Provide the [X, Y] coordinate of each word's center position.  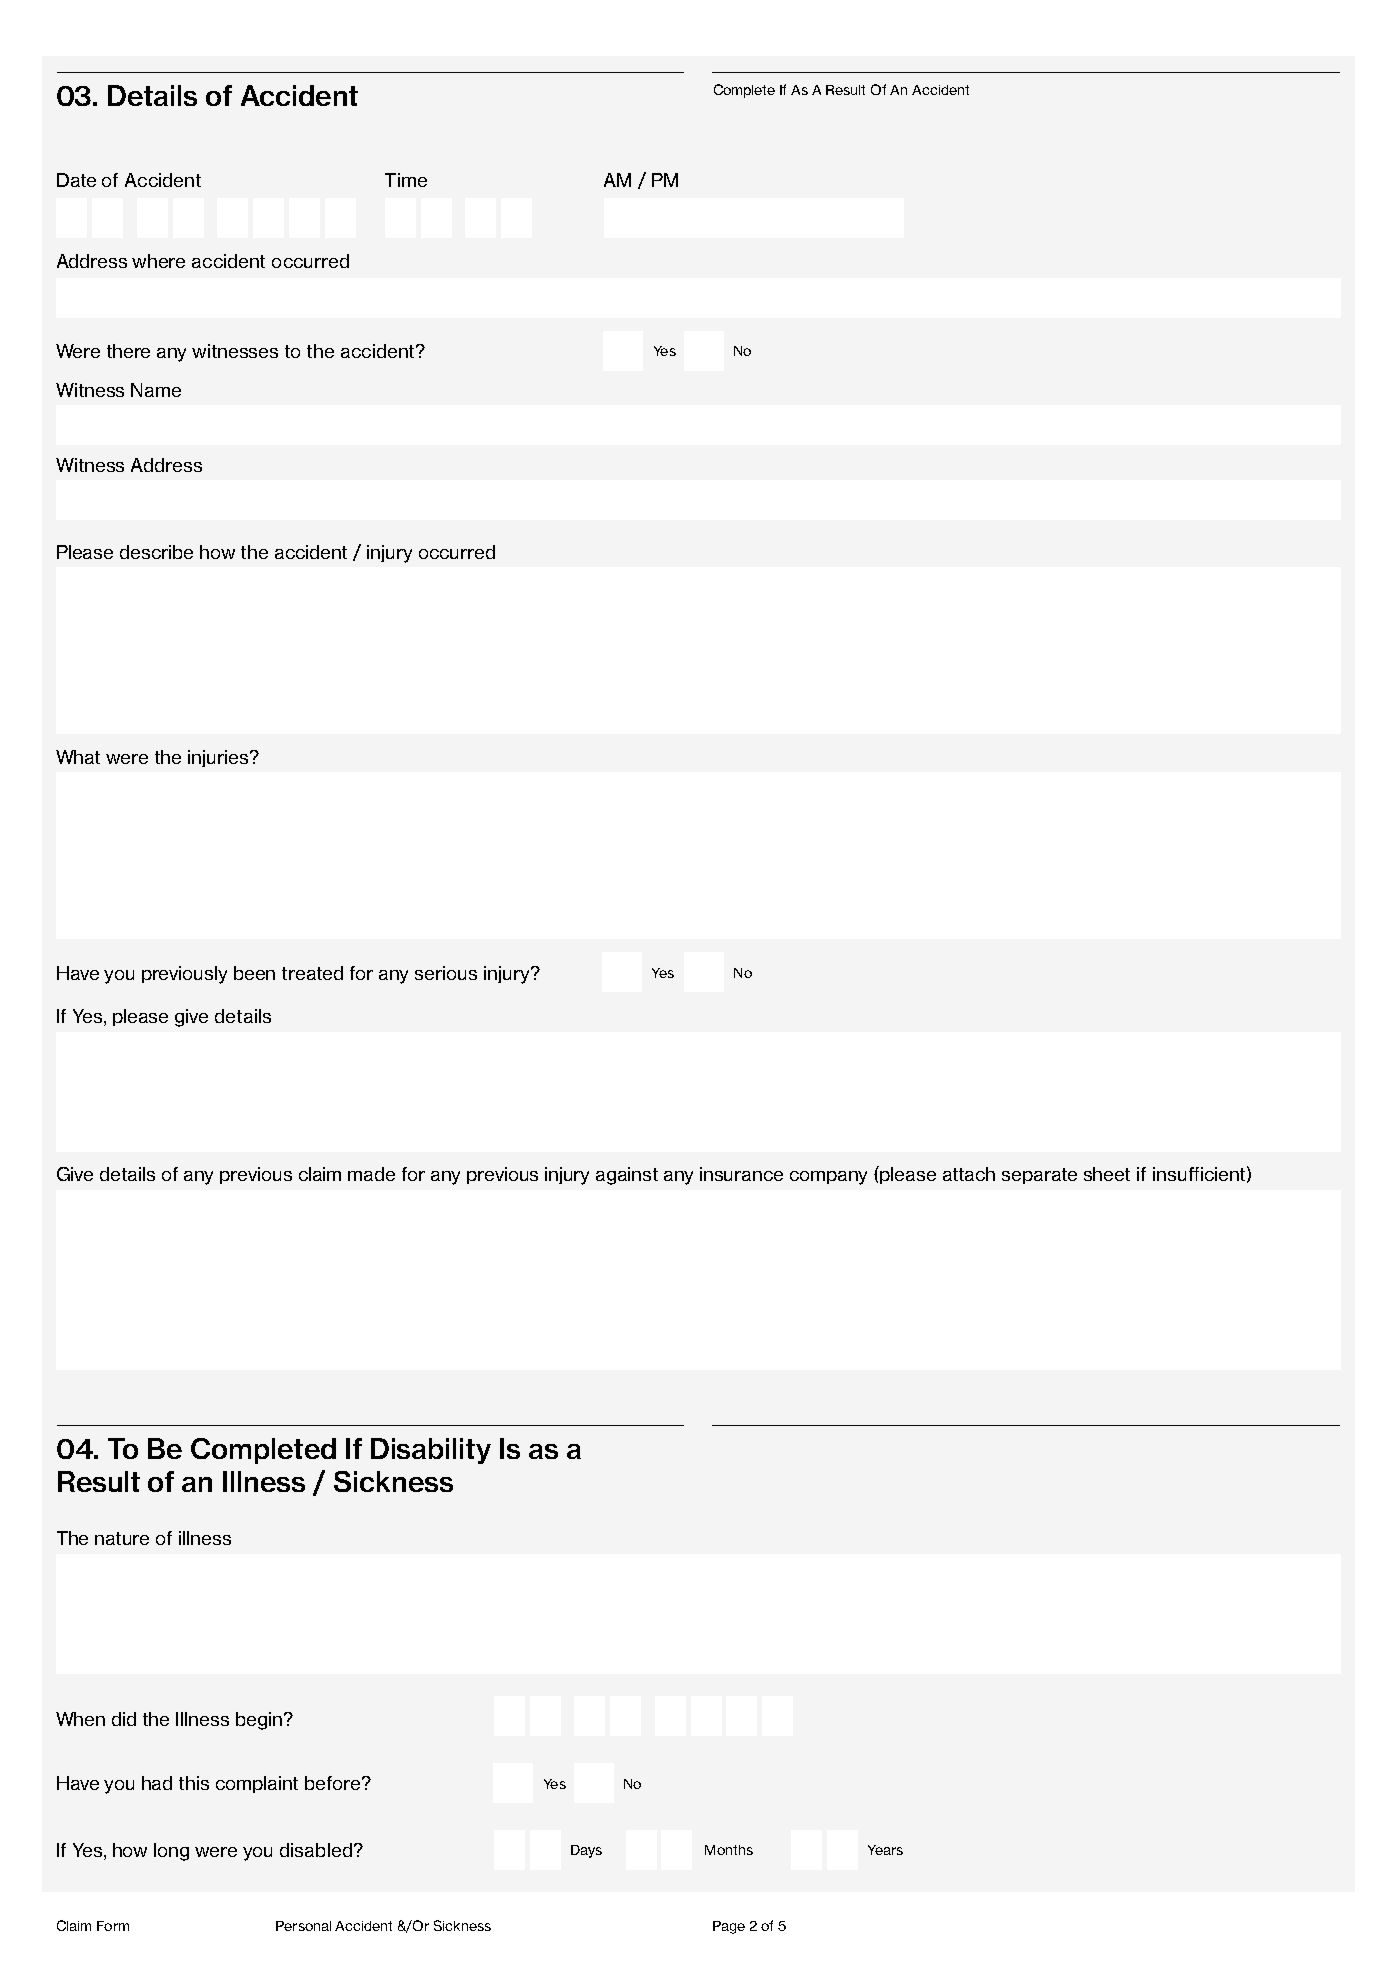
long [171, 1852]
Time [406, 180]
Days [586, 1851]
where [158, 261]
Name [156, 390]
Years [885, 1850]
